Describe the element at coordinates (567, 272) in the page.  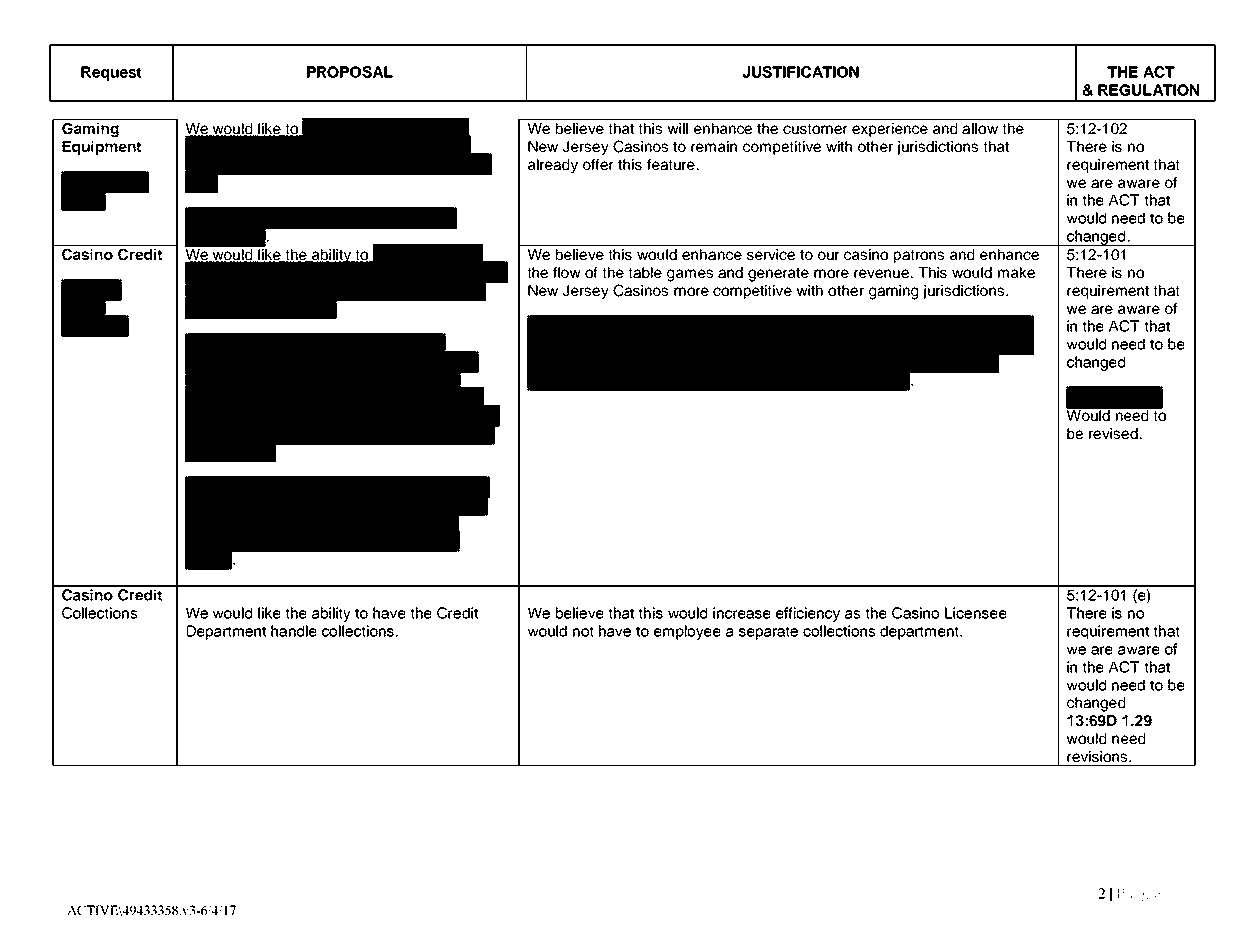
I see `flow` at that location.
